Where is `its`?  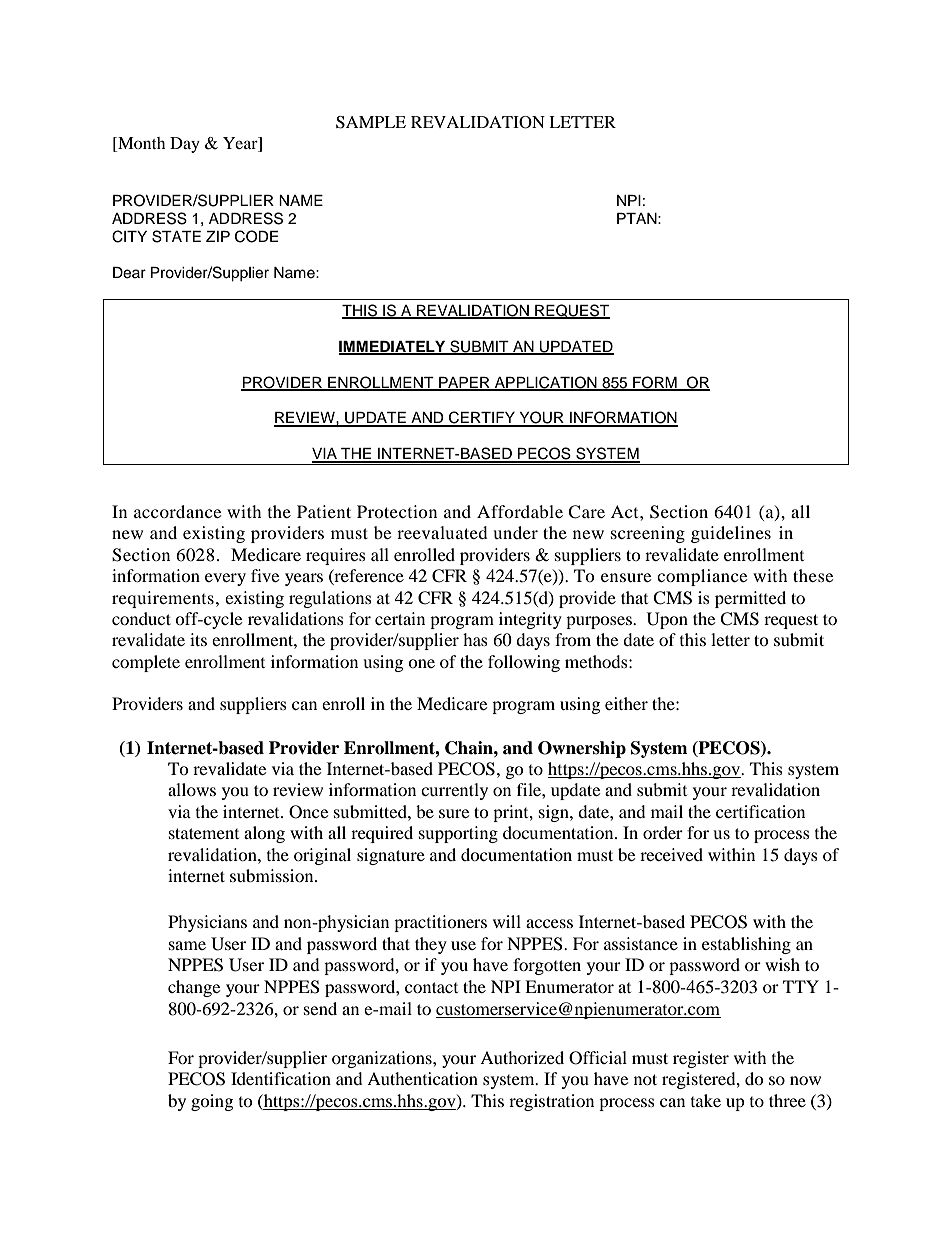 its is located at coordinates (198, 639).
